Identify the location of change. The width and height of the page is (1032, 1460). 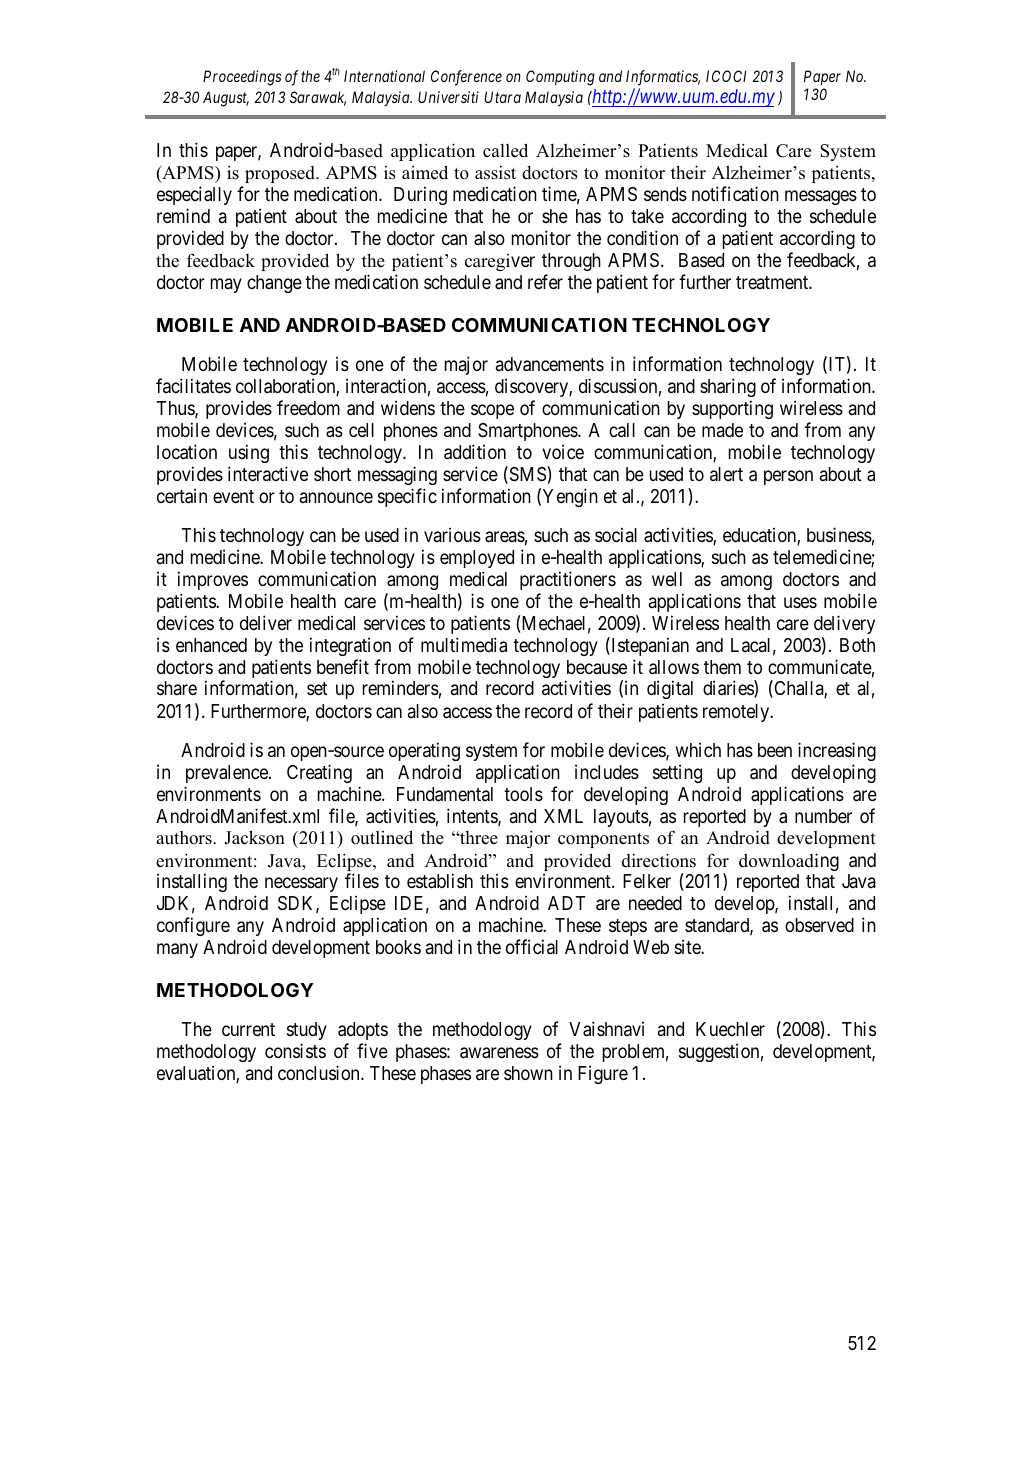
(274, 284).
